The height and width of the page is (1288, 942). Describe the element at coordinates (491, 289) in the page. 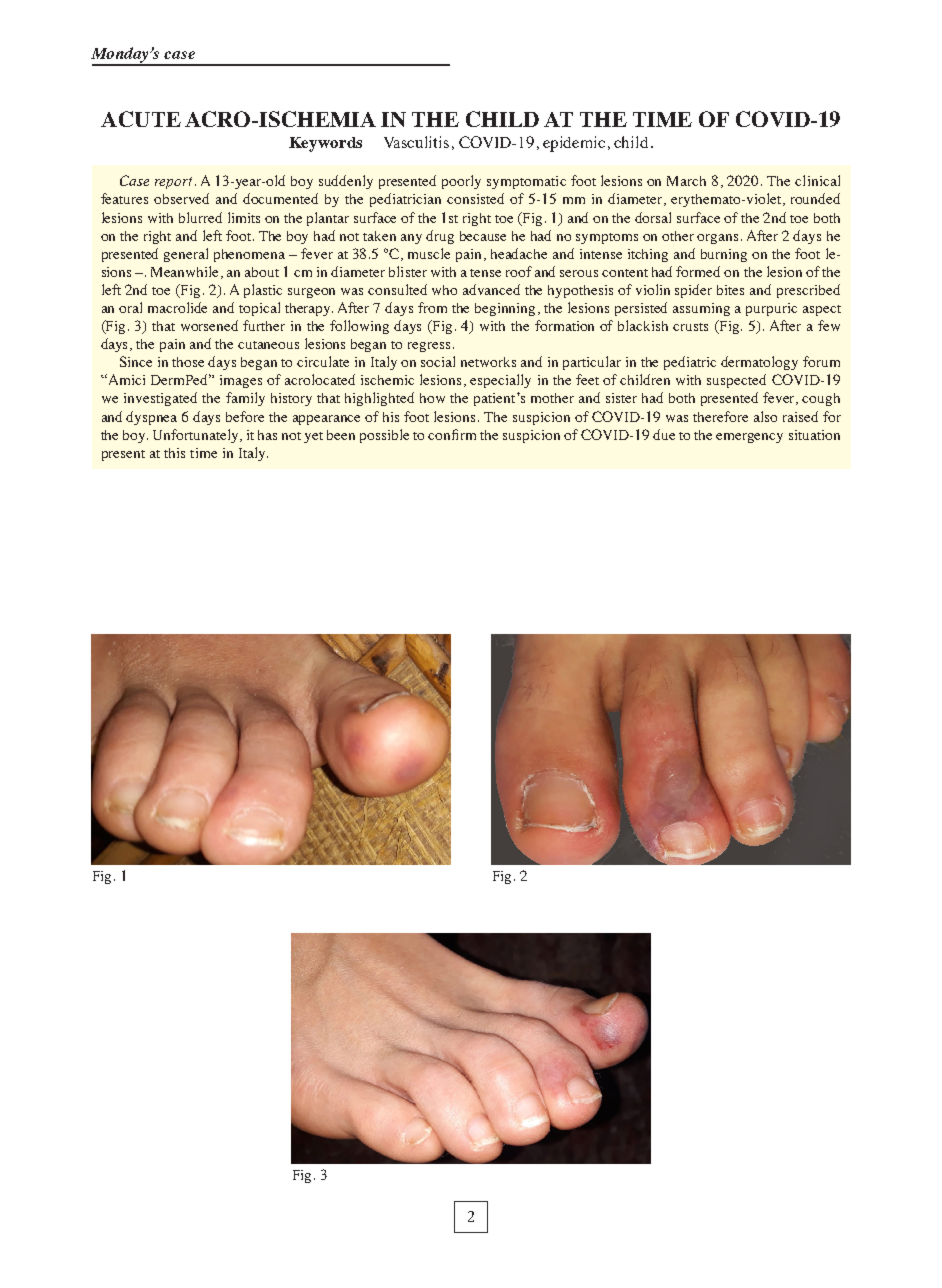

I see `advanced` at that location.
